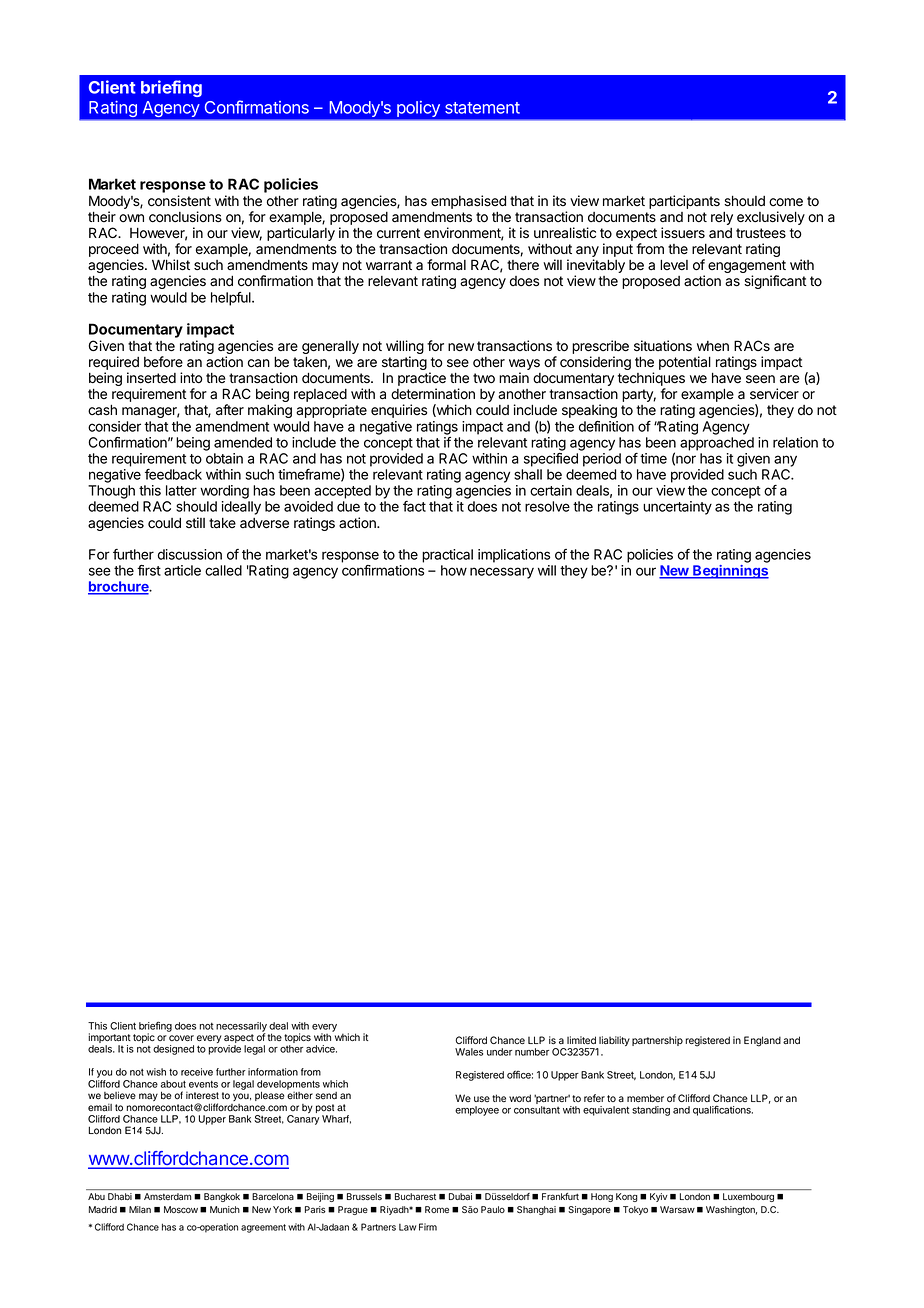 The image size is (924, 1308). What do you see at coordinates (730, 572) in the image?
I see `Beginnings` at bounding box center [730, 572].
